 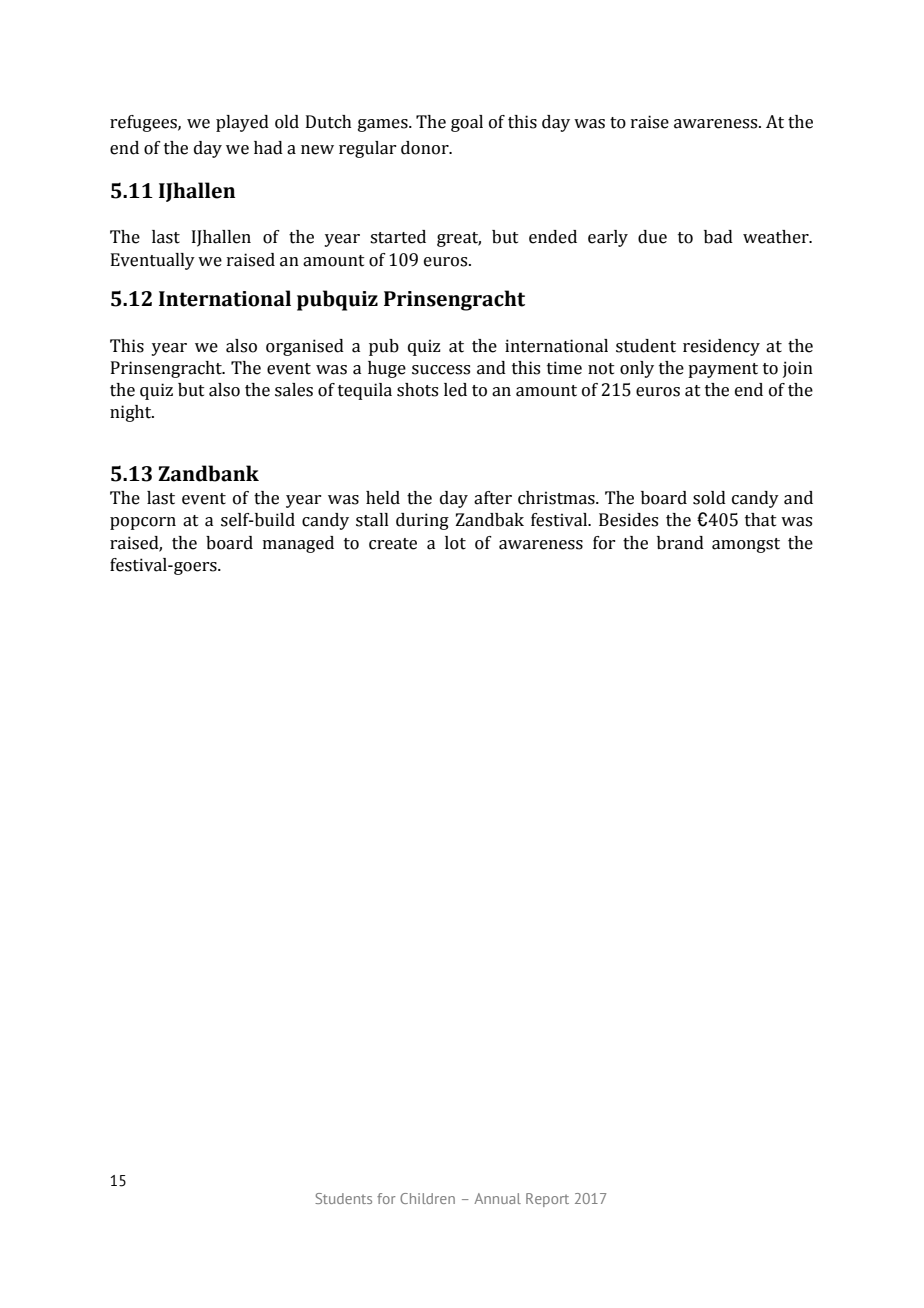 What do you see at coordinates (455, 390) in the screenshot?
I see `led` at bounding box center [455, 390].
